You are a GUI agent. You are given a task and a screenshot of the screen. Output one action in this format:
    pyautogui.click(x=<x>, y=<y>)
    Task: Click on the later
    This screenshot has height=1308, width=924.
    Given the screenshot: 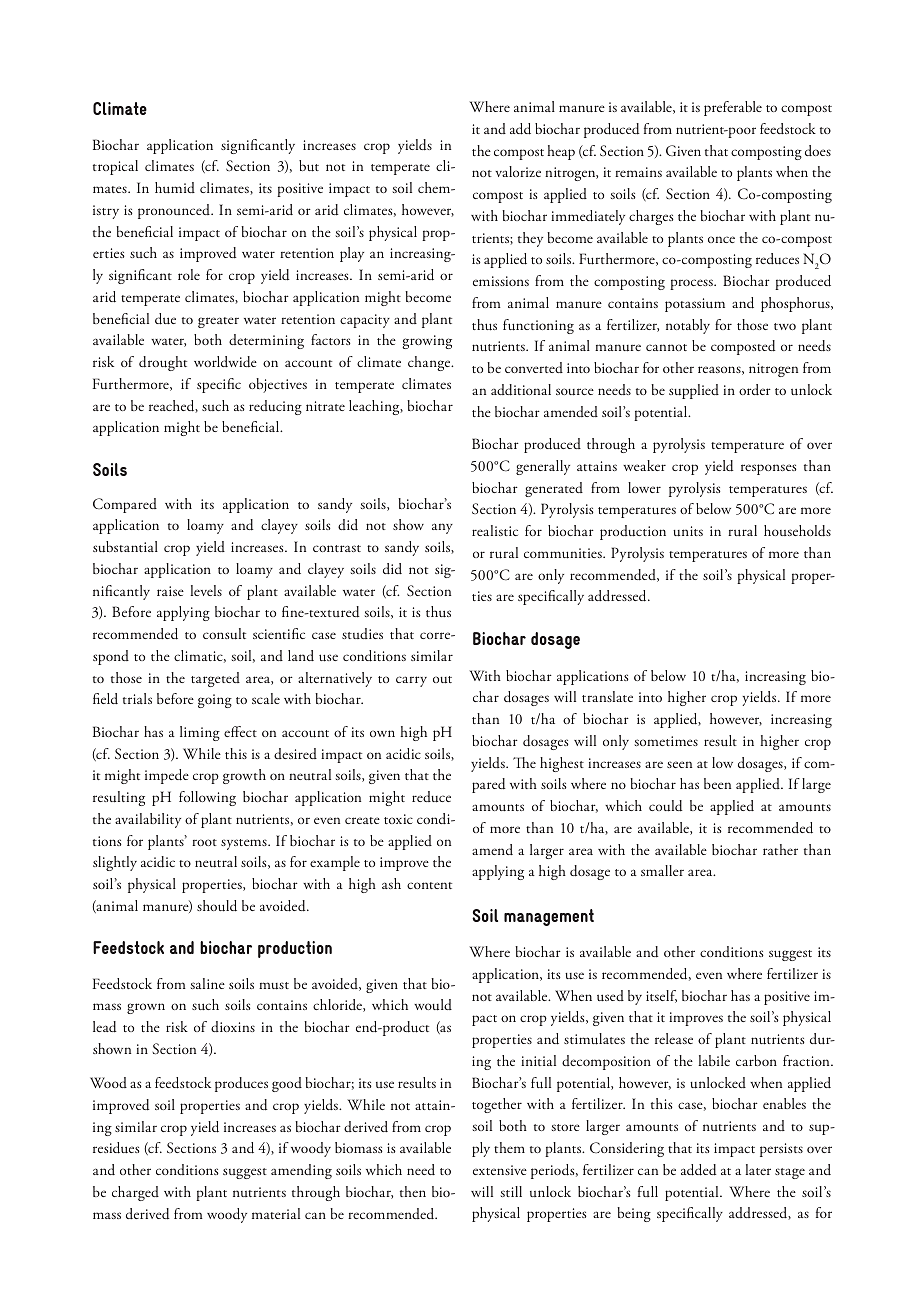 What is the action you would take?
    pyautogui.click(x=758, y=1169)
